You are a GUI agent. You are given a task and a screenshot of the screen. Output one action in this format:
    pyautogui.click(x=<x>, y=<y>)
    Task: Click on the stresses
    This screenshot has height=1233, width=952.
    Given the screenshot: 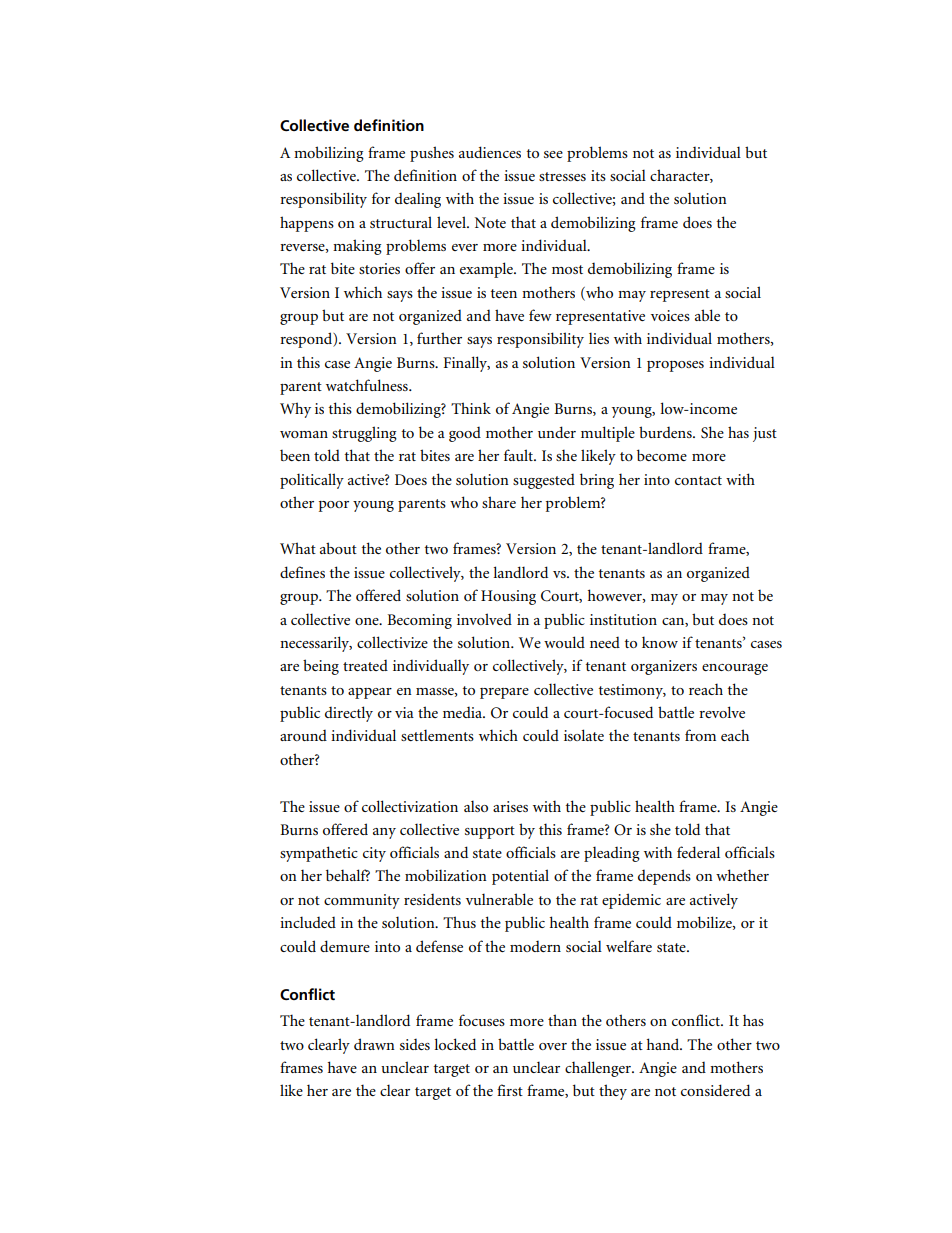 What is the action you would take?
    pyautogui.click(x=562, y=176)
